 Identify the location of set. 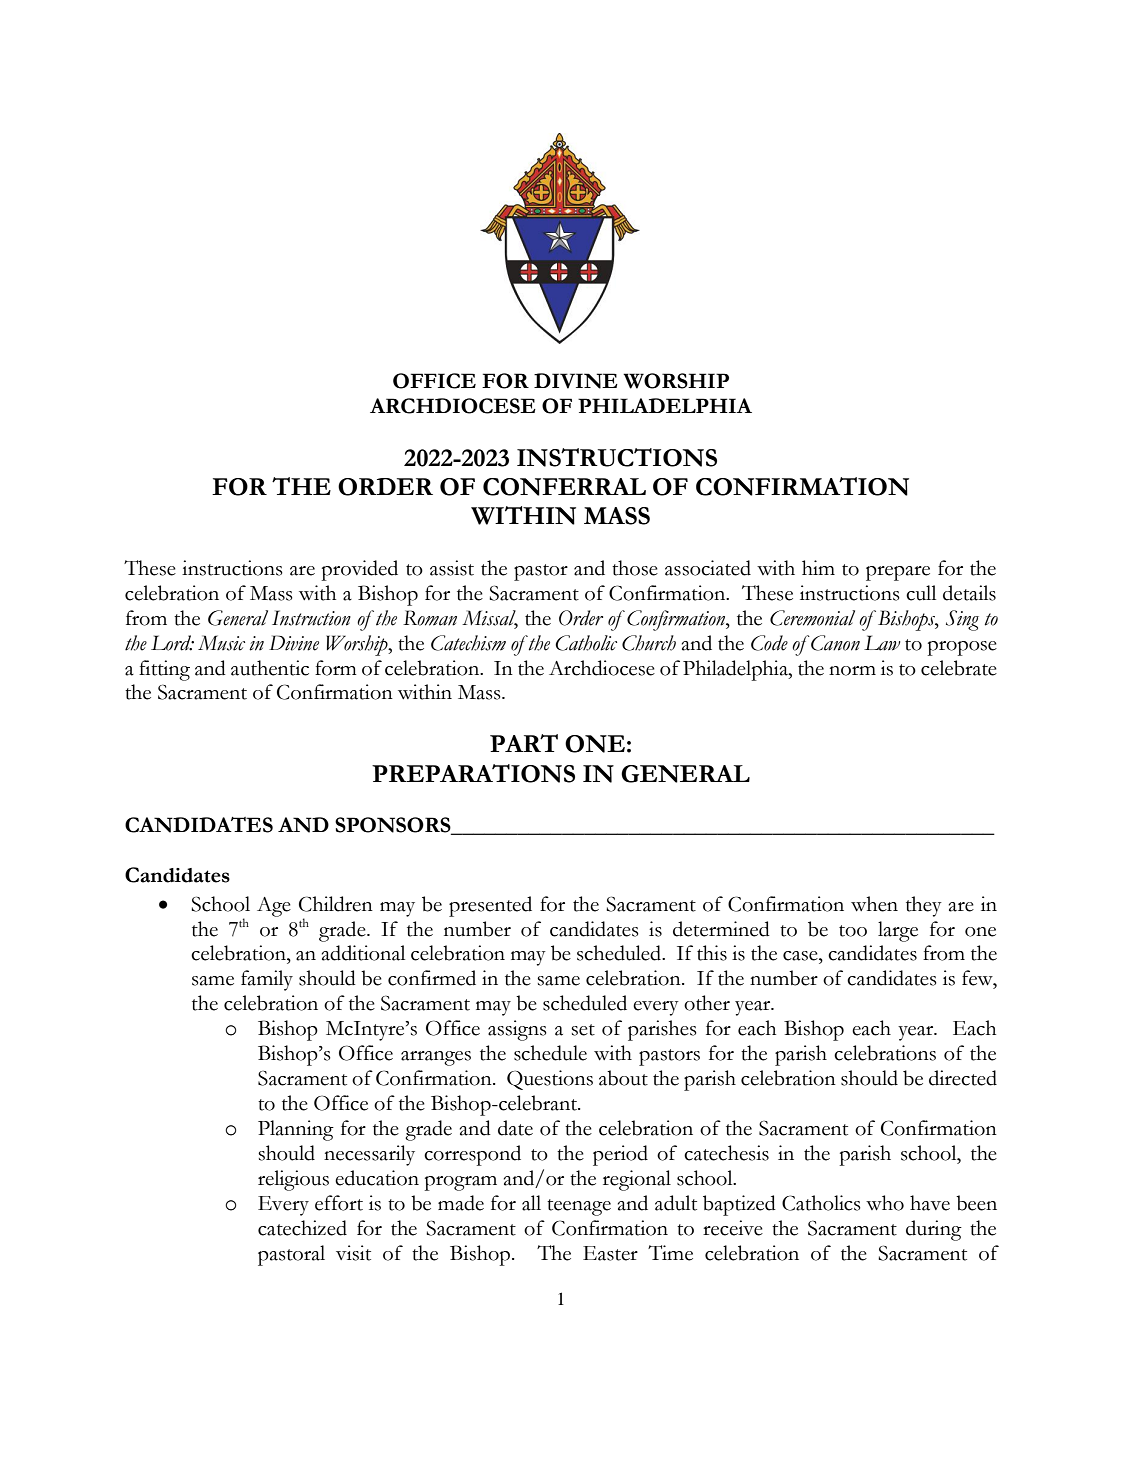
(583, 1030).
